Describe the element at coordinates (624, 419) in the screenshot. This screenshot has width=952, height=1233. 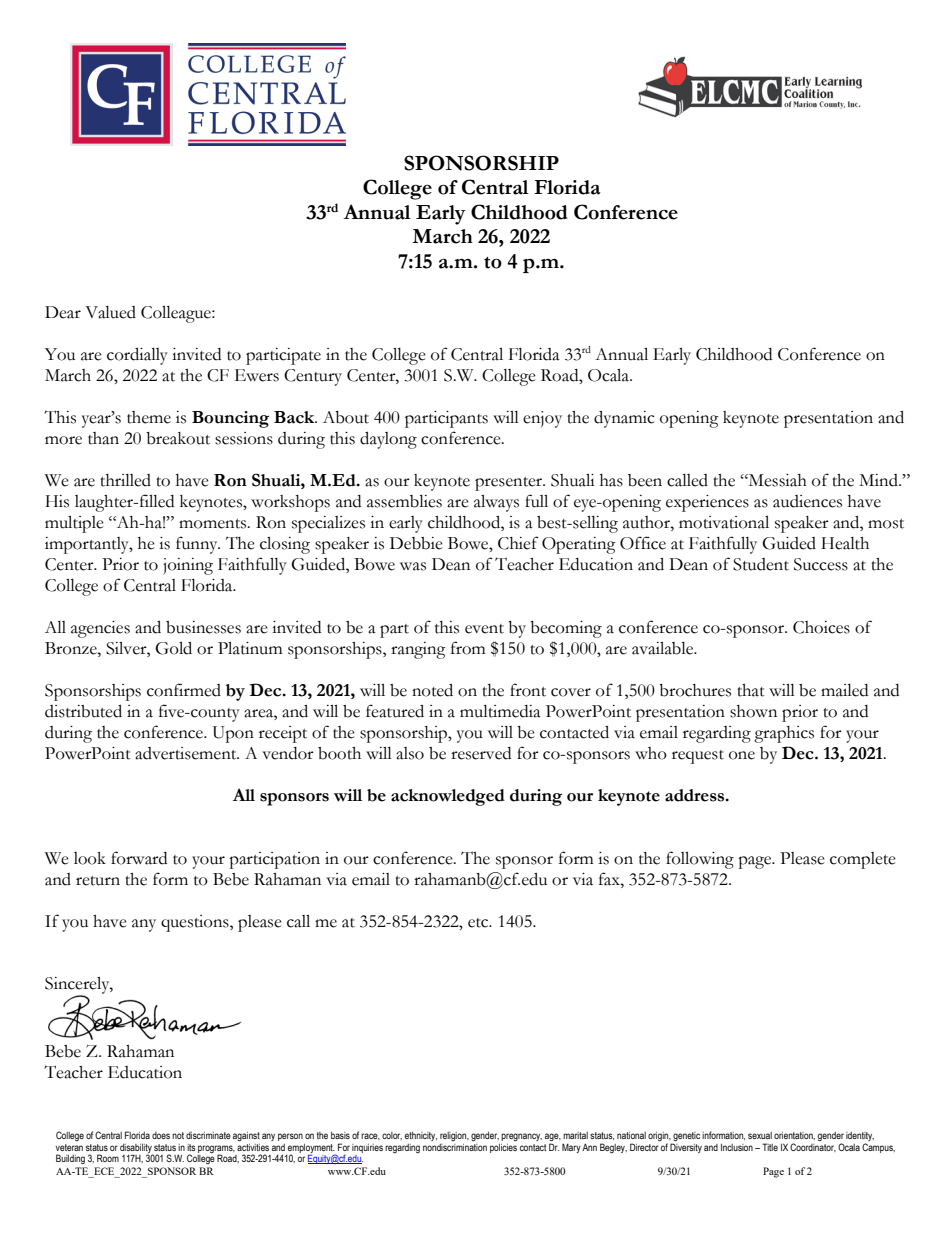
I see `dynamic` at that location.
